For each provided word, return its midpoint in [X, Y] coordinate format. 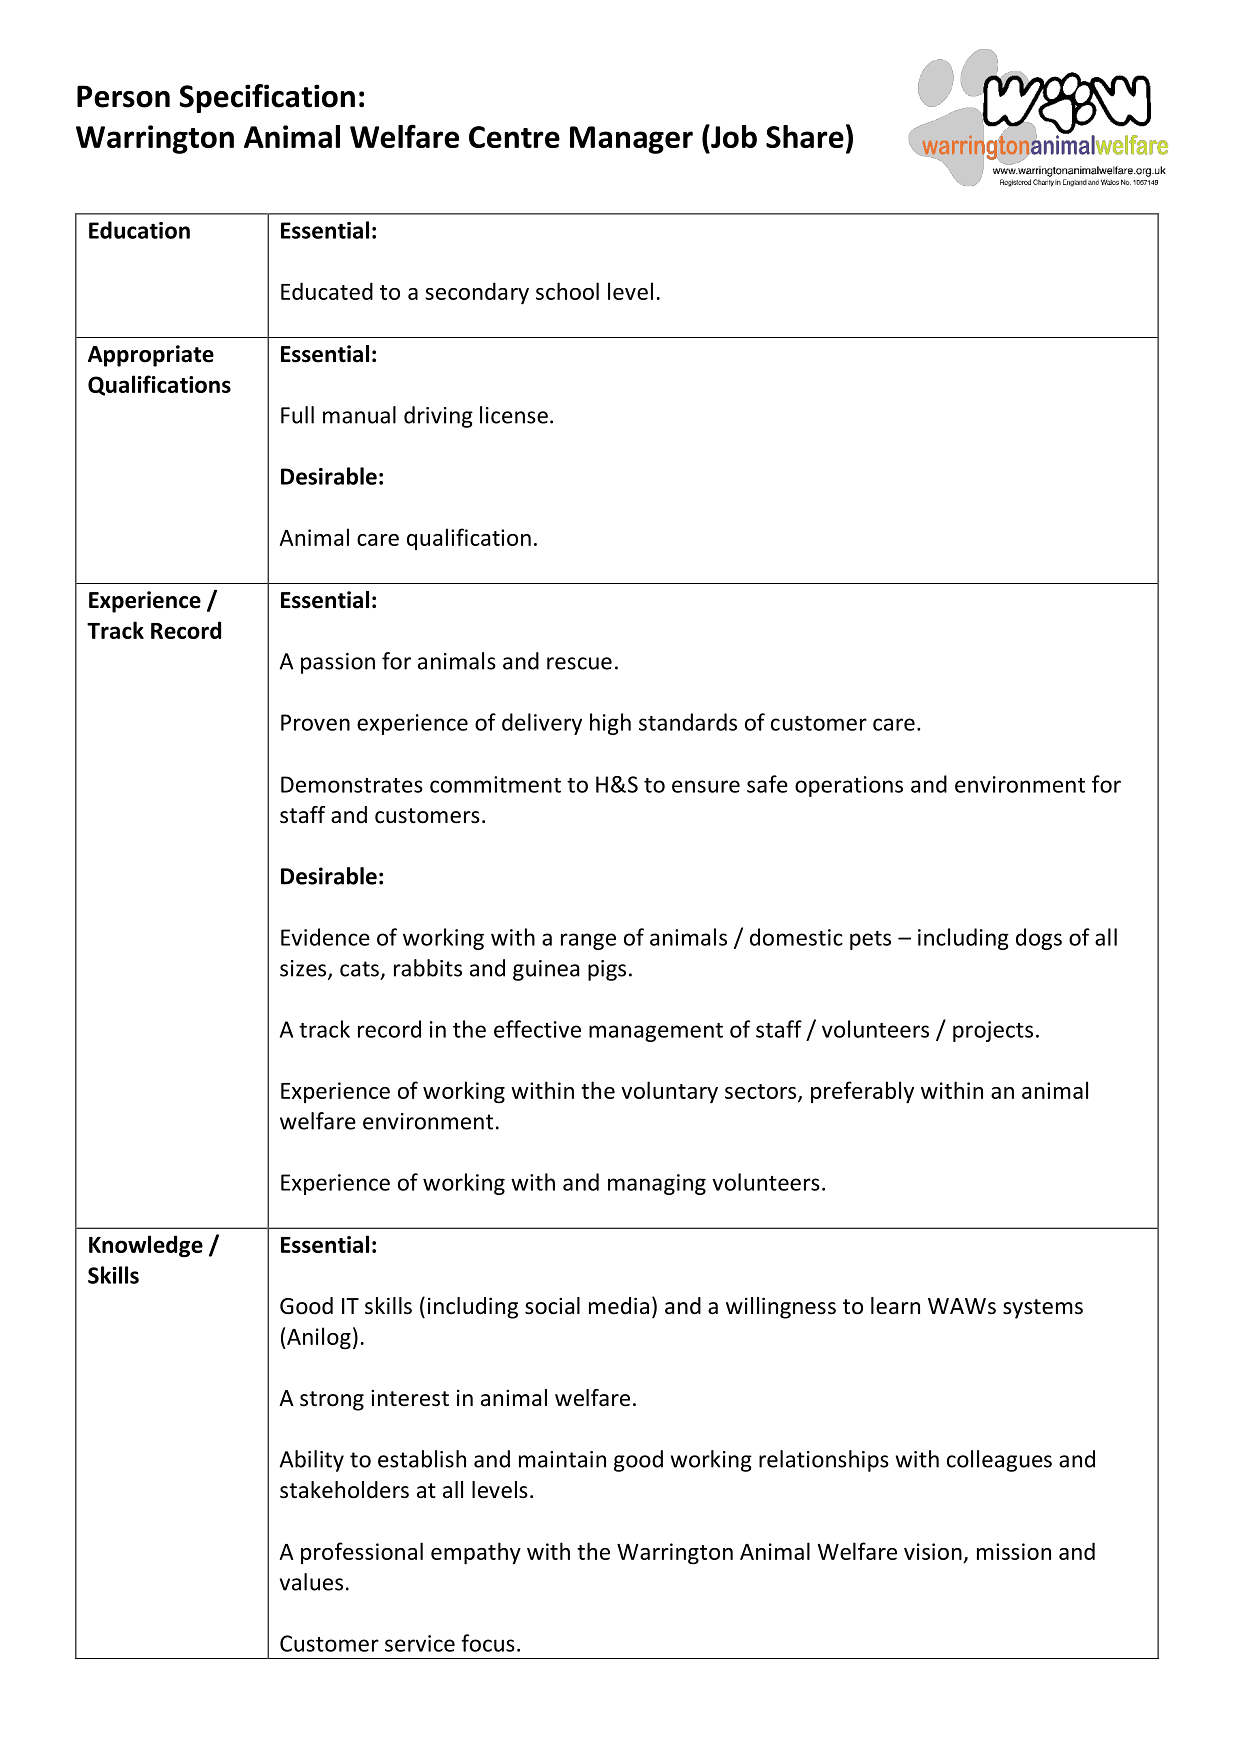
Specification [267, 98]
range [588, 941]
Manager [631, 140]
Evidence [325, 937]
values [311, 1582]
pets [870, 940]
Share [805, 136]
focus [488, 1643]
